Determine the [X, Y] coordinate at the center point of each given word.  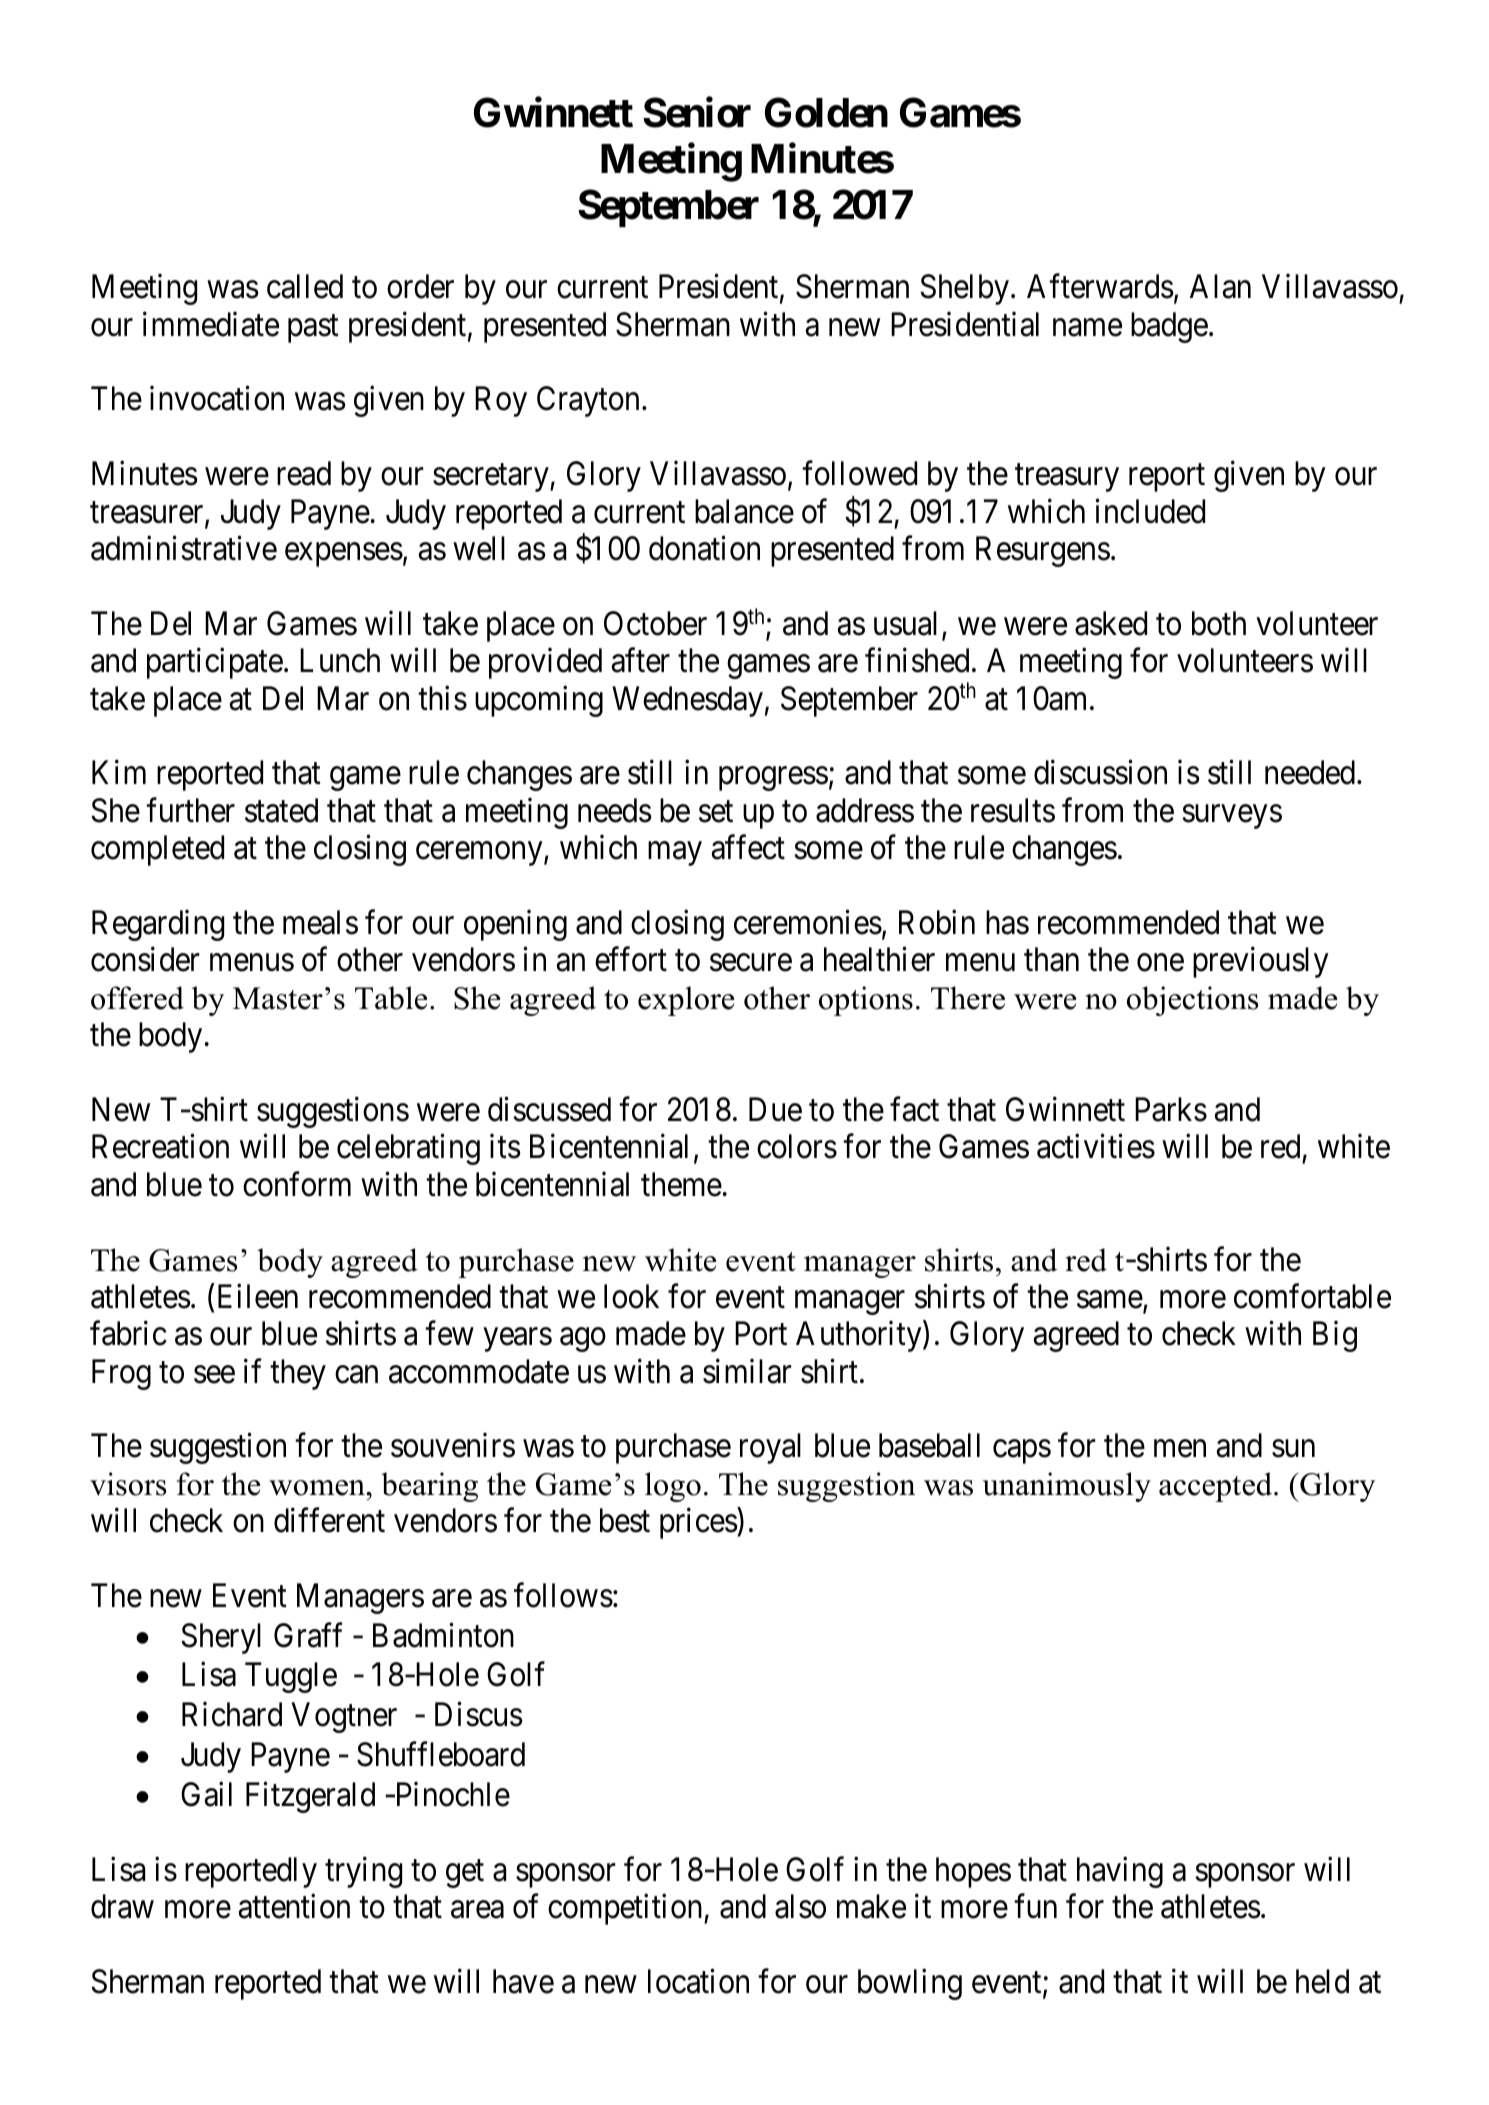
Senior [697, 112]
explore [686, 1001]
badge [1169, 327]
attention [294, 1906]
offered [137, 998]
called [305, 286]
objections [1192, 1001]
